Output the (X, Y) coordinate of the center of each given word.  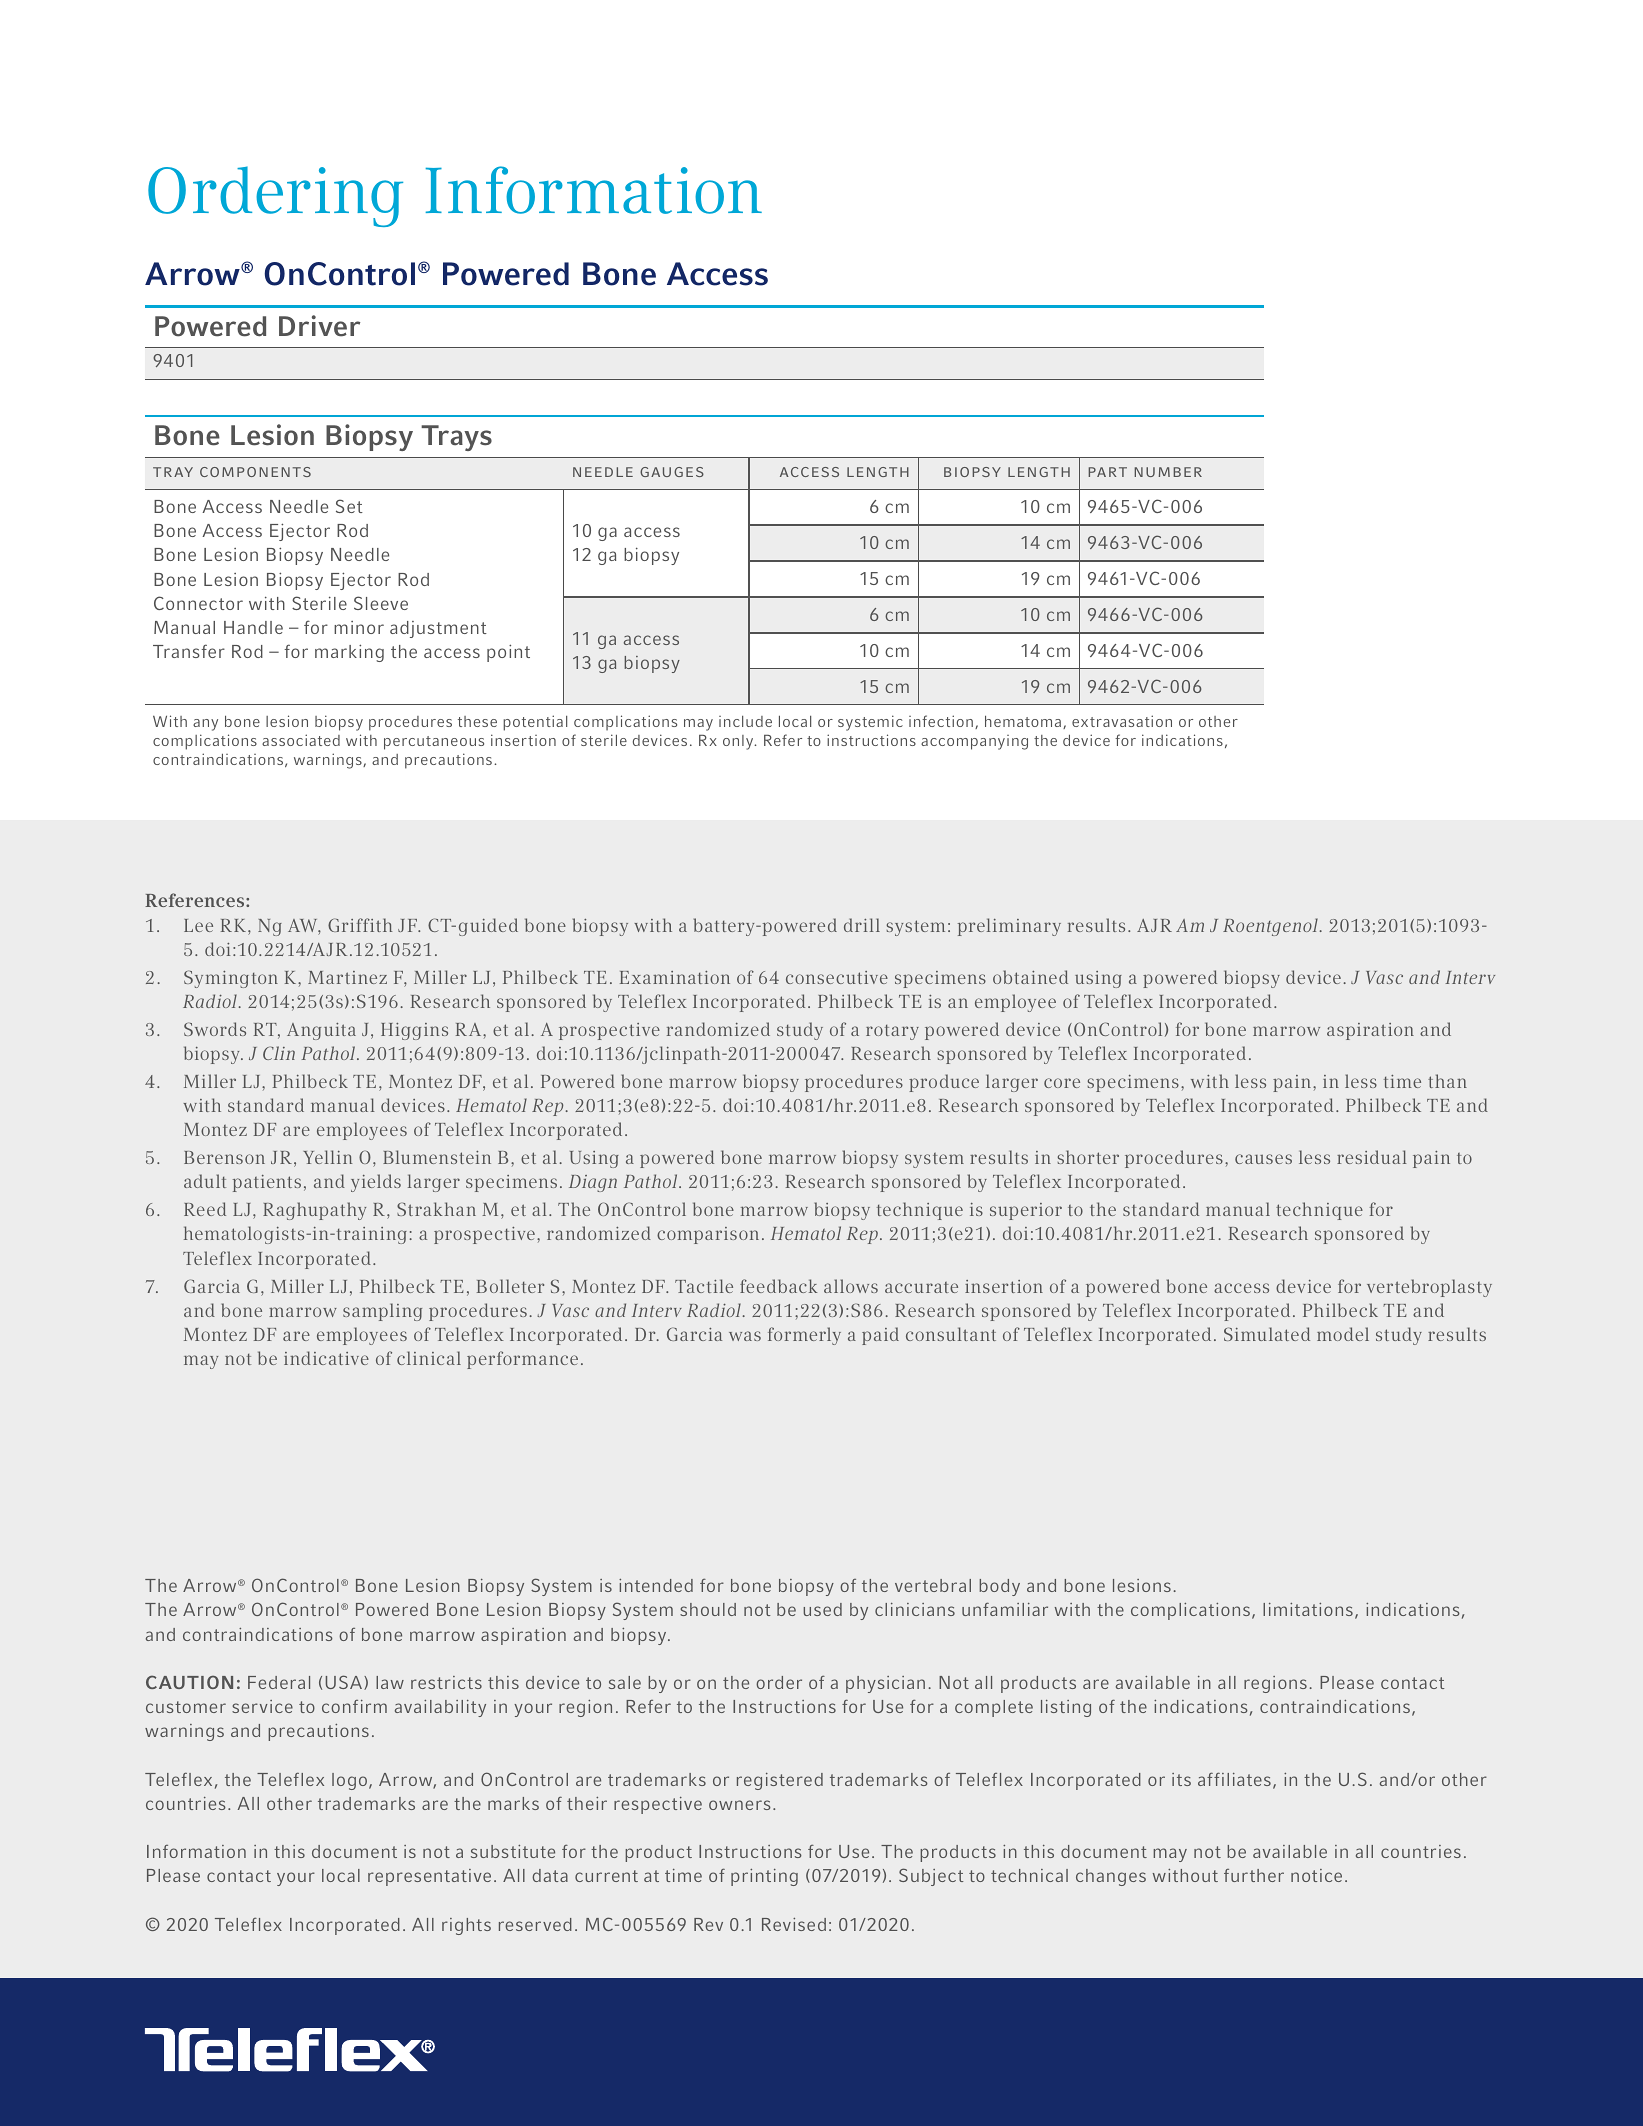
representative (429, 1877)
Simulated (1267, 1334)
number (1168, 472)
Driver (319, 326)
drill (862, 925)
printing (764, 1877)
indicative (326, 1358)
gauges (672, 472)
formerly (804, 1336)
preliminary (1009, 927)
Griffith (360, 925)
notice (1316, 1875)
